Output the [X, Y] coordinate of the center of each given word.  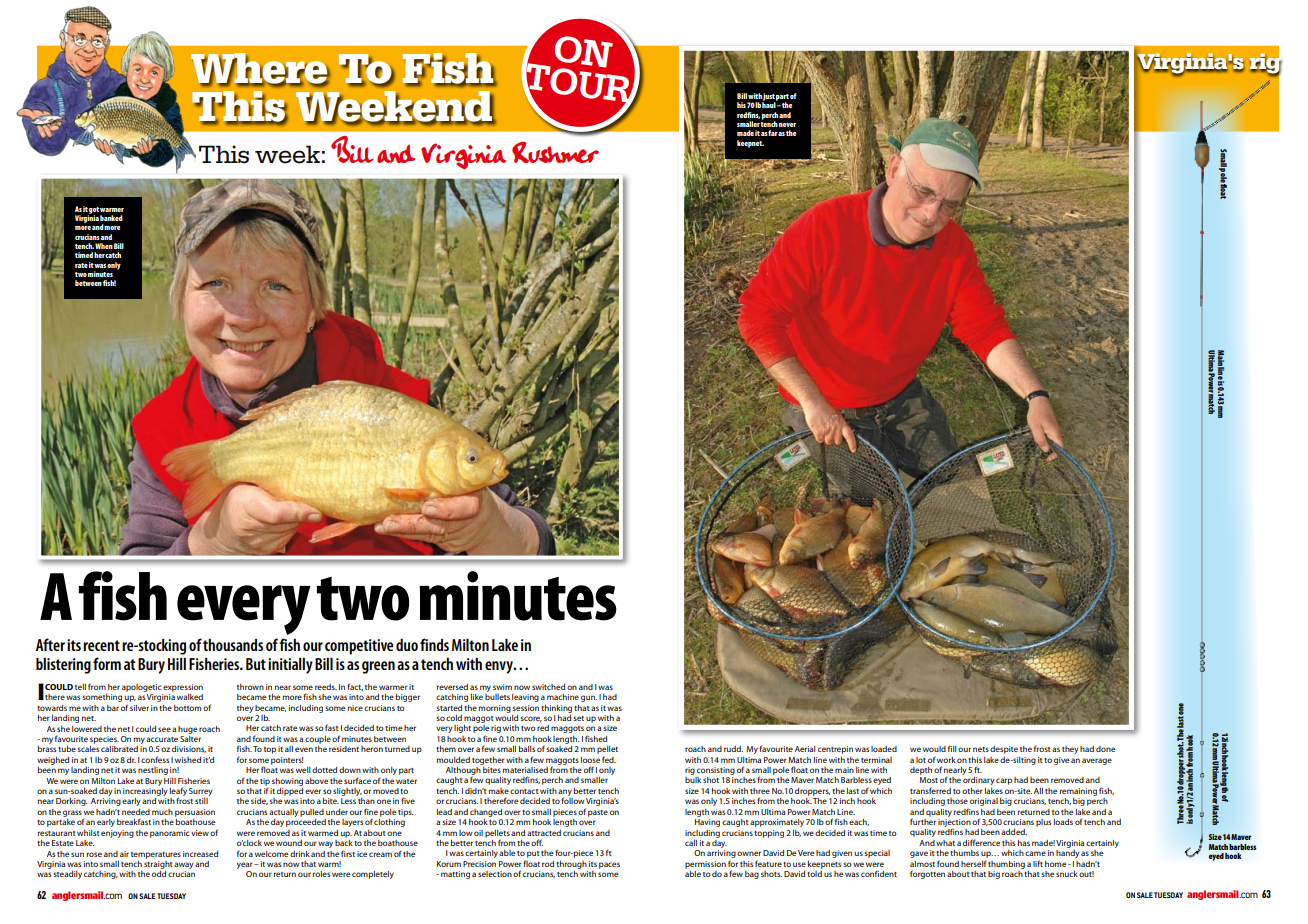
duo [407, 645]
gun [589, 698]
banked [111, 218]
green [378, 667]
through [571, 865]
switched [548, 687]
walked [190, 697]
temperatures [156, 855]
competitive [359, 647]
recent [101, 645]
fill [952, 748]
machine [563, 697]
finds [434, 644]
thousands [233, 645]
